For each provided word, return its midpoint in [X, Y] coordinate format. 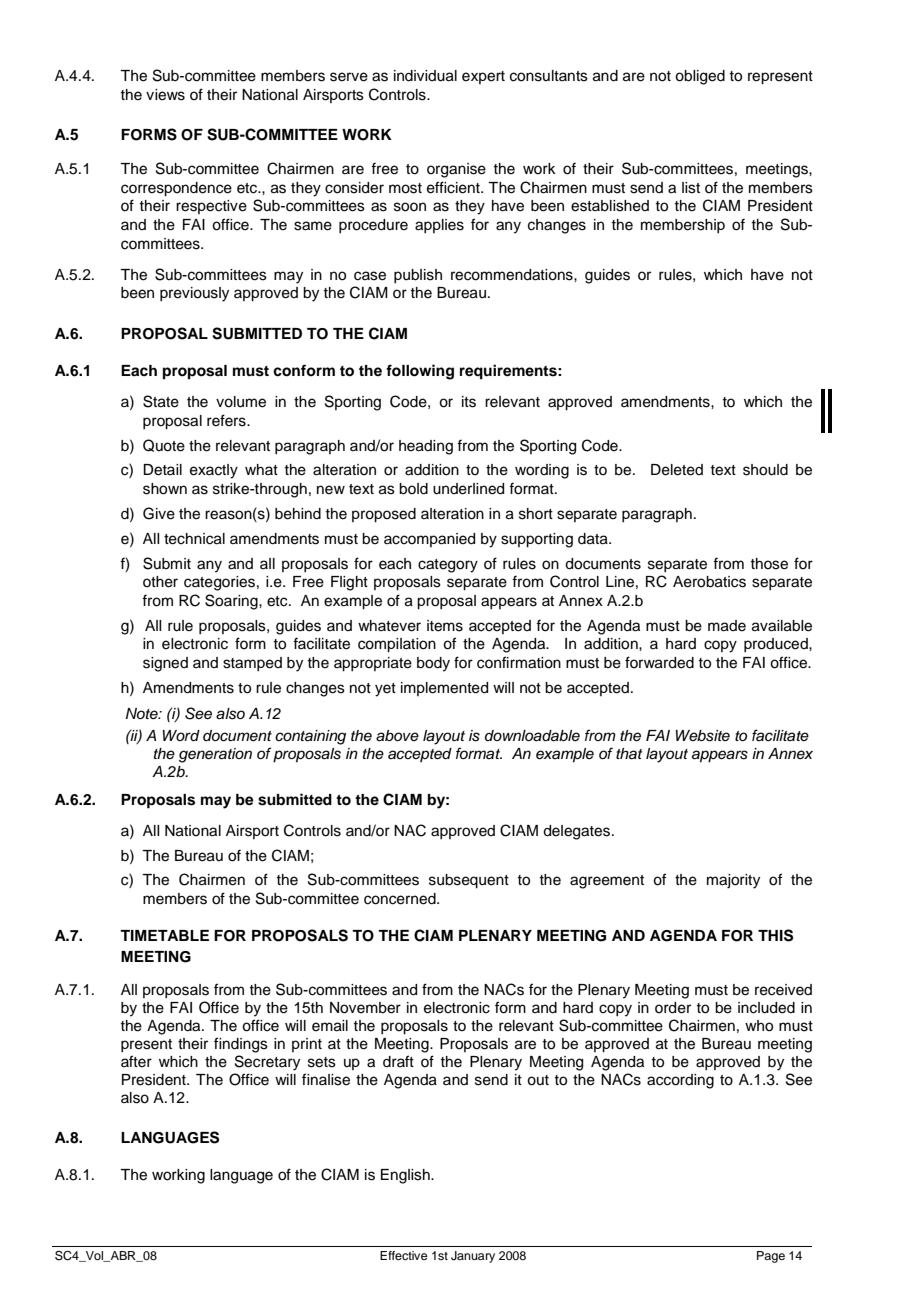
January [473, 1257]
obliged [700, 77]
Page [771, 1257]
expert [483, 77]
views [165, 95]
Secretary [267, 1063]
